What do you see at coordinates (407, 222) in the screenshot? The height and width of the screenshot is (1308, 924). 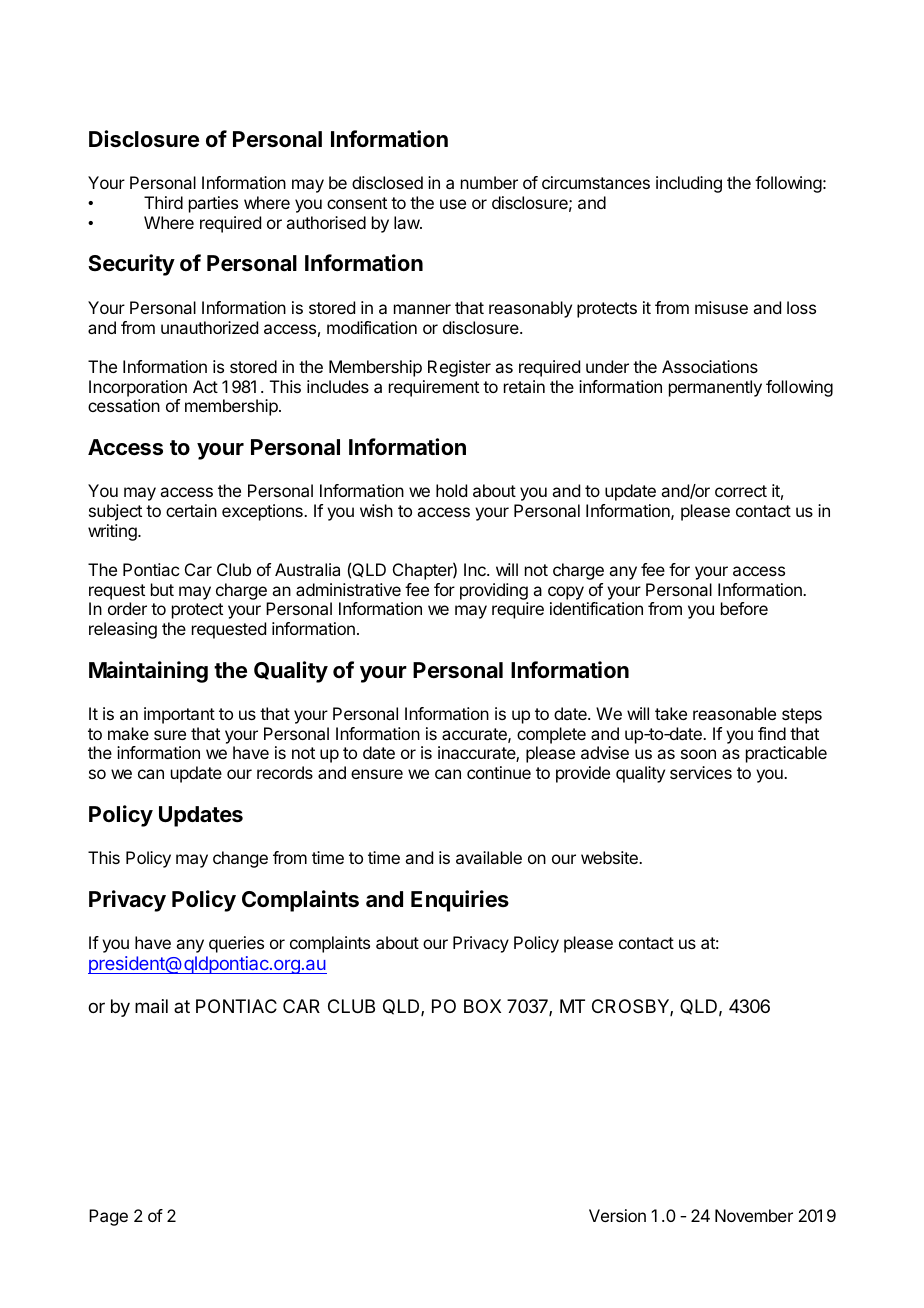 I see `law` at bounding box center [407, 222].
